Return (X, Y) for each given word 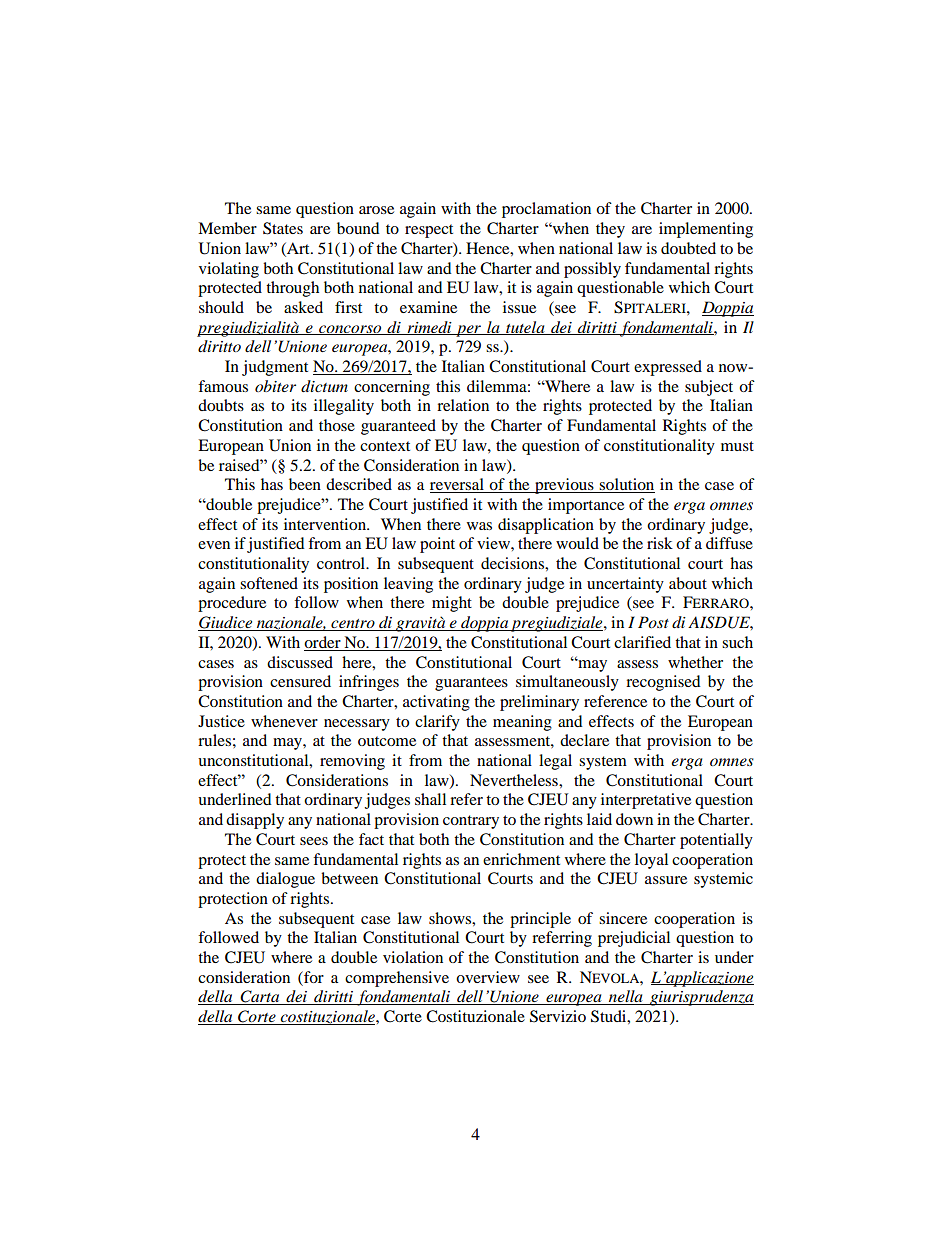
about (688, 583)
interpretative (646, 801)
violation (413, 957)
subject (709, 388)
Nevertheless (515, 780)
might (452, 604)
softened (269, 583)
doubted (688, 248)
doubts (221, 405)
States (283, 228)
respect (429, 231)
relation (463, 405)
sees (314, 841)
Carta (260, 997)
